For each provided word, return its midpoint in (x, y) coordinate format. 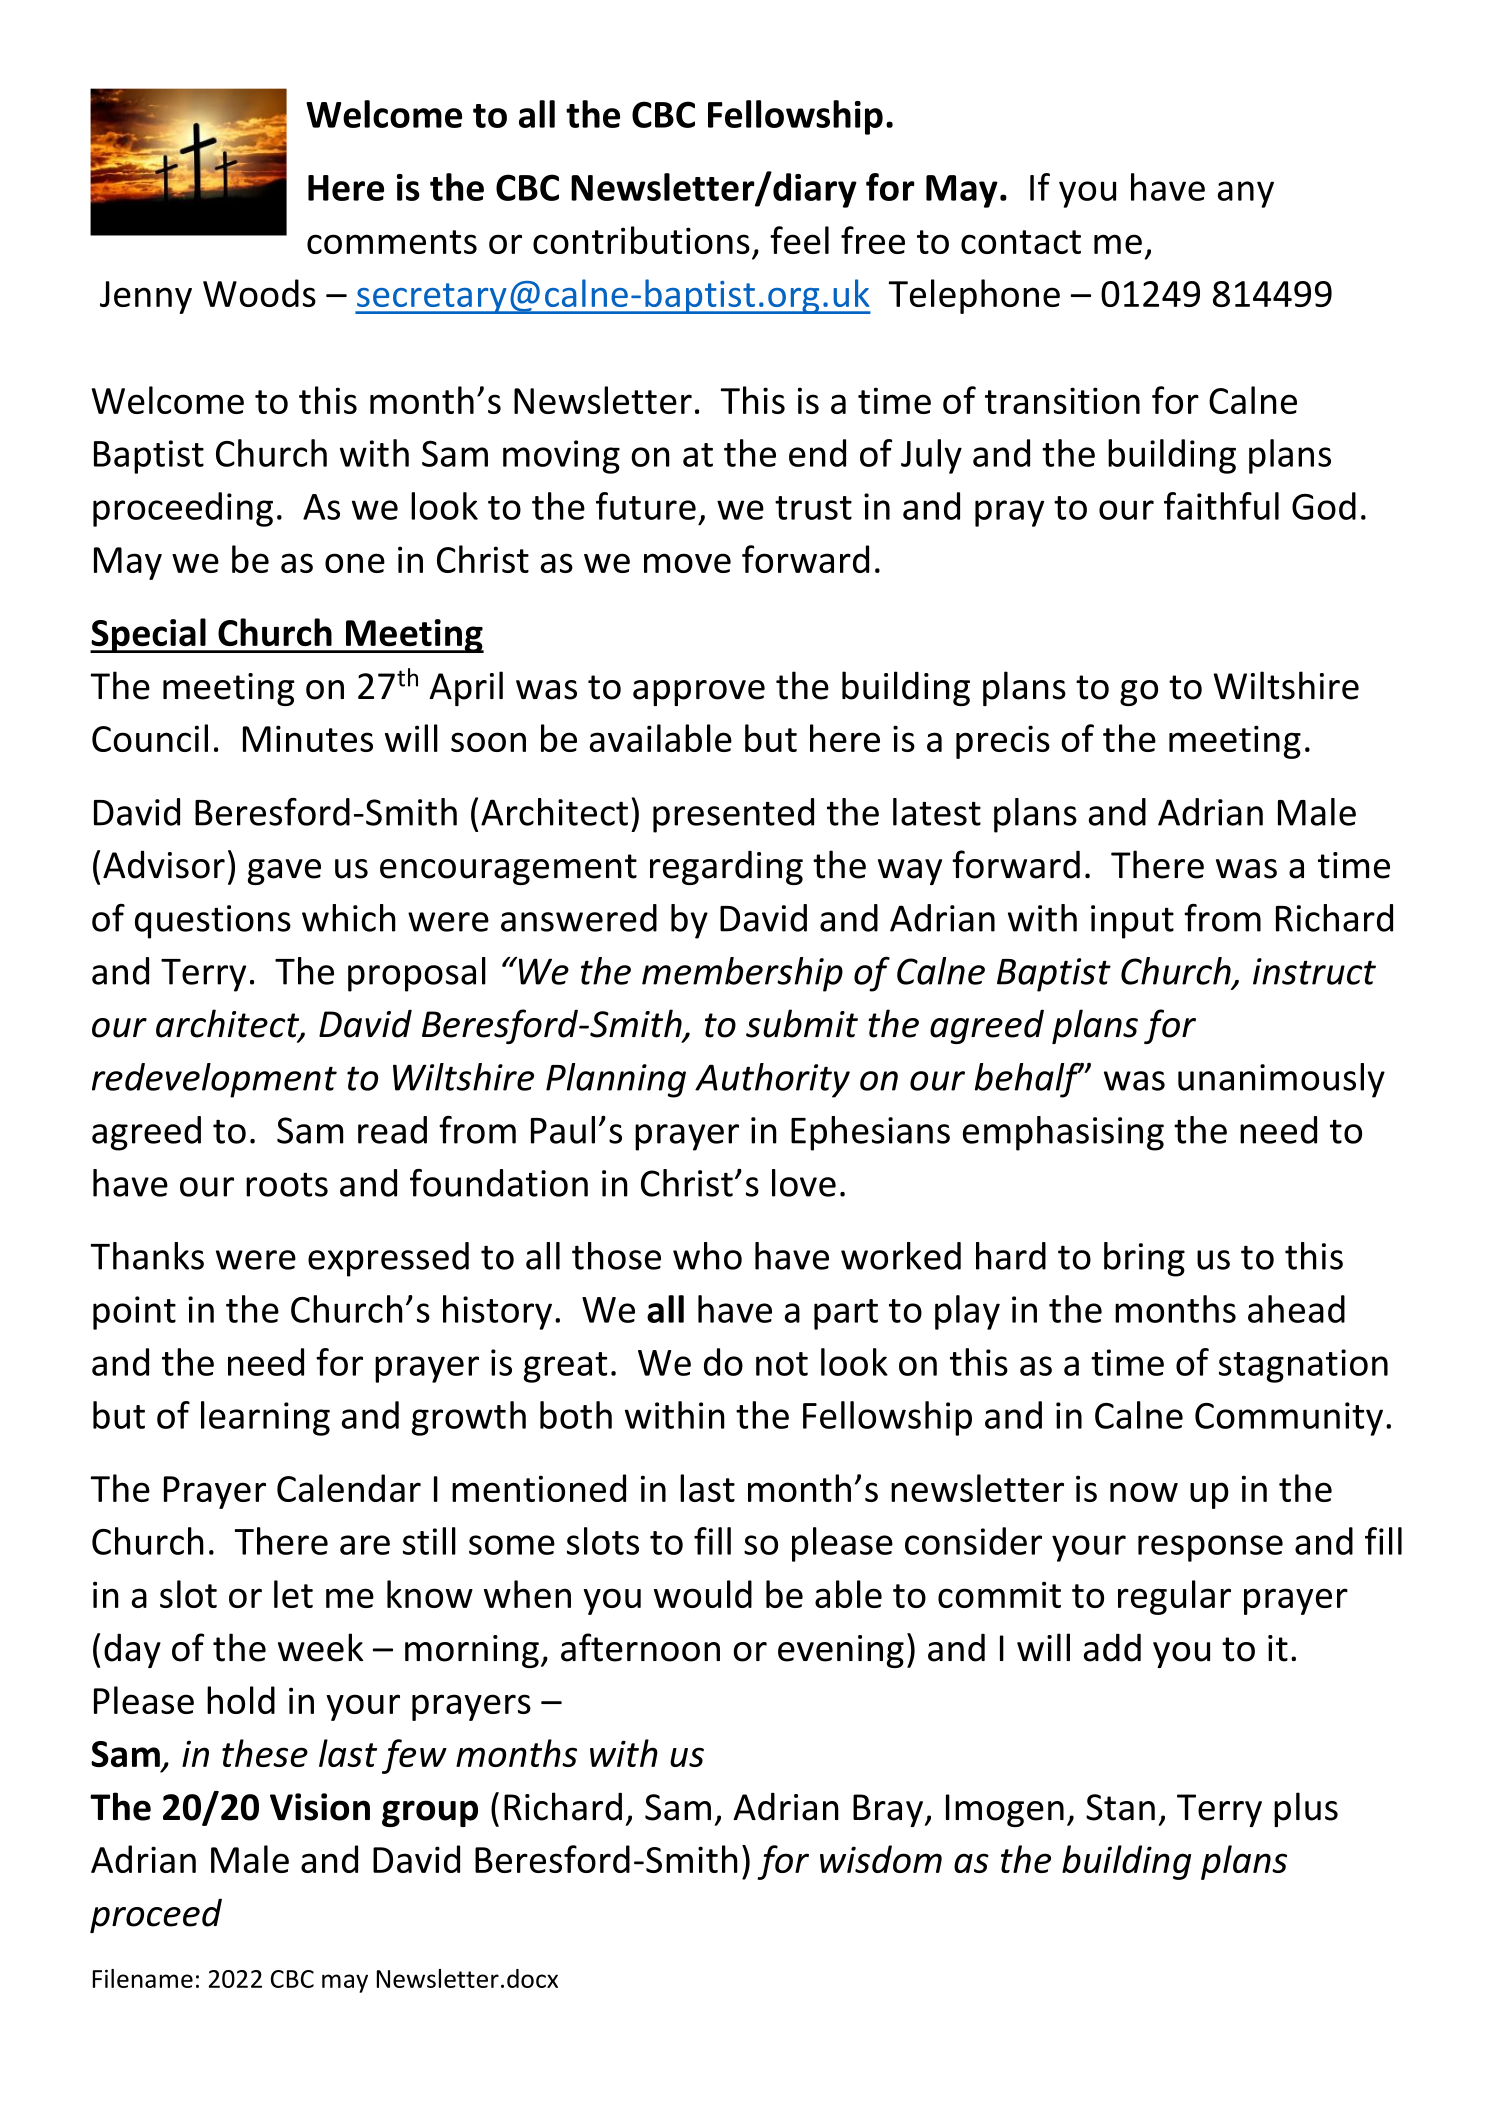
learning (265, 1418)
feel (799, 240)
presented (733, 815)
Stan (1120, 1807)
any (1246, 194)
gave (284, 872)
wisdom (881, 1859)
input (1132, 922)
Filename (143, 1978)
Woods (259, 293)
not (782, 1364)
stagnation (1303, 1366)
